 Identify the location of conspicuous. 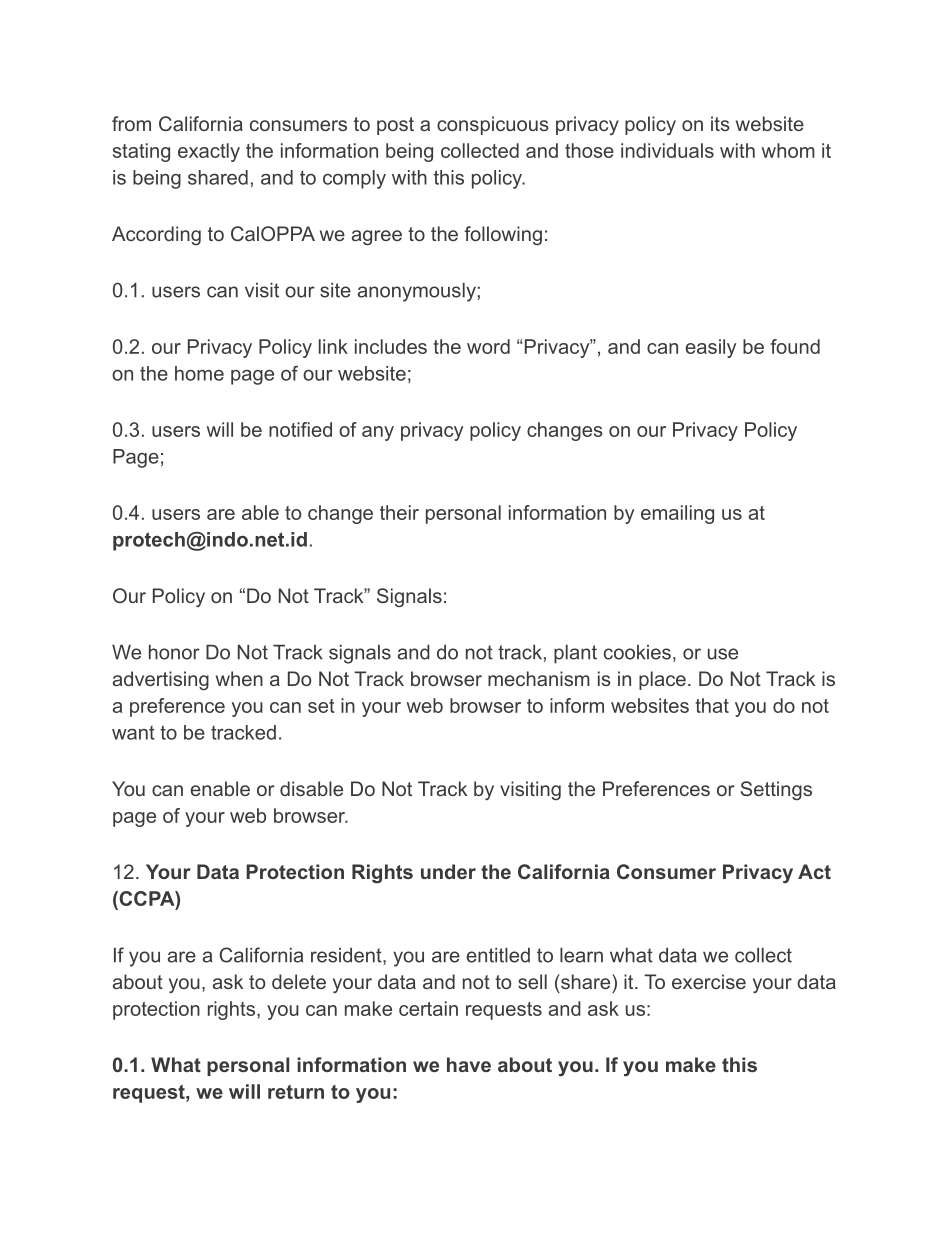
(493, 125).
